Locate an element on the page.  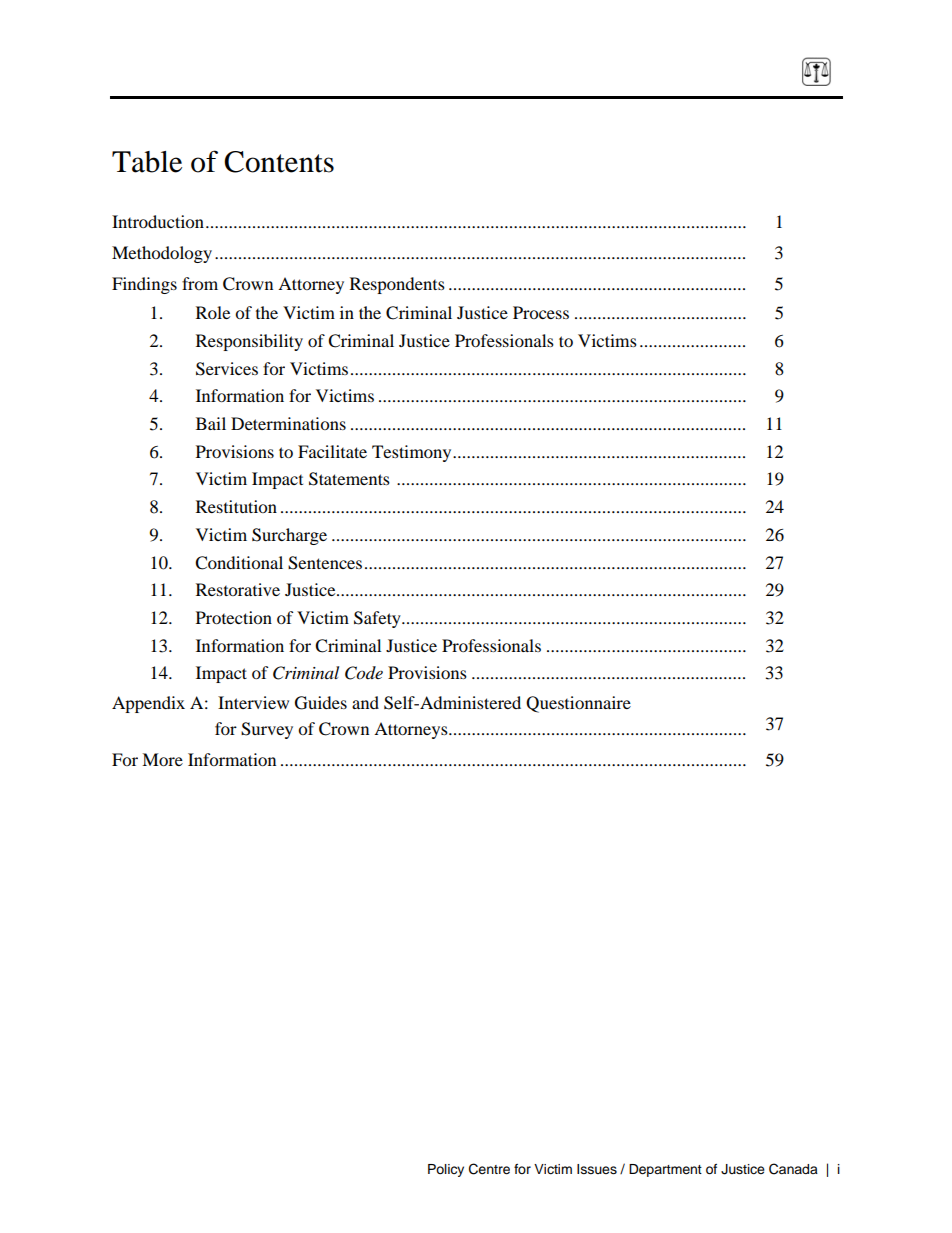
Questionnaire is located at coordinates (578, 704).
